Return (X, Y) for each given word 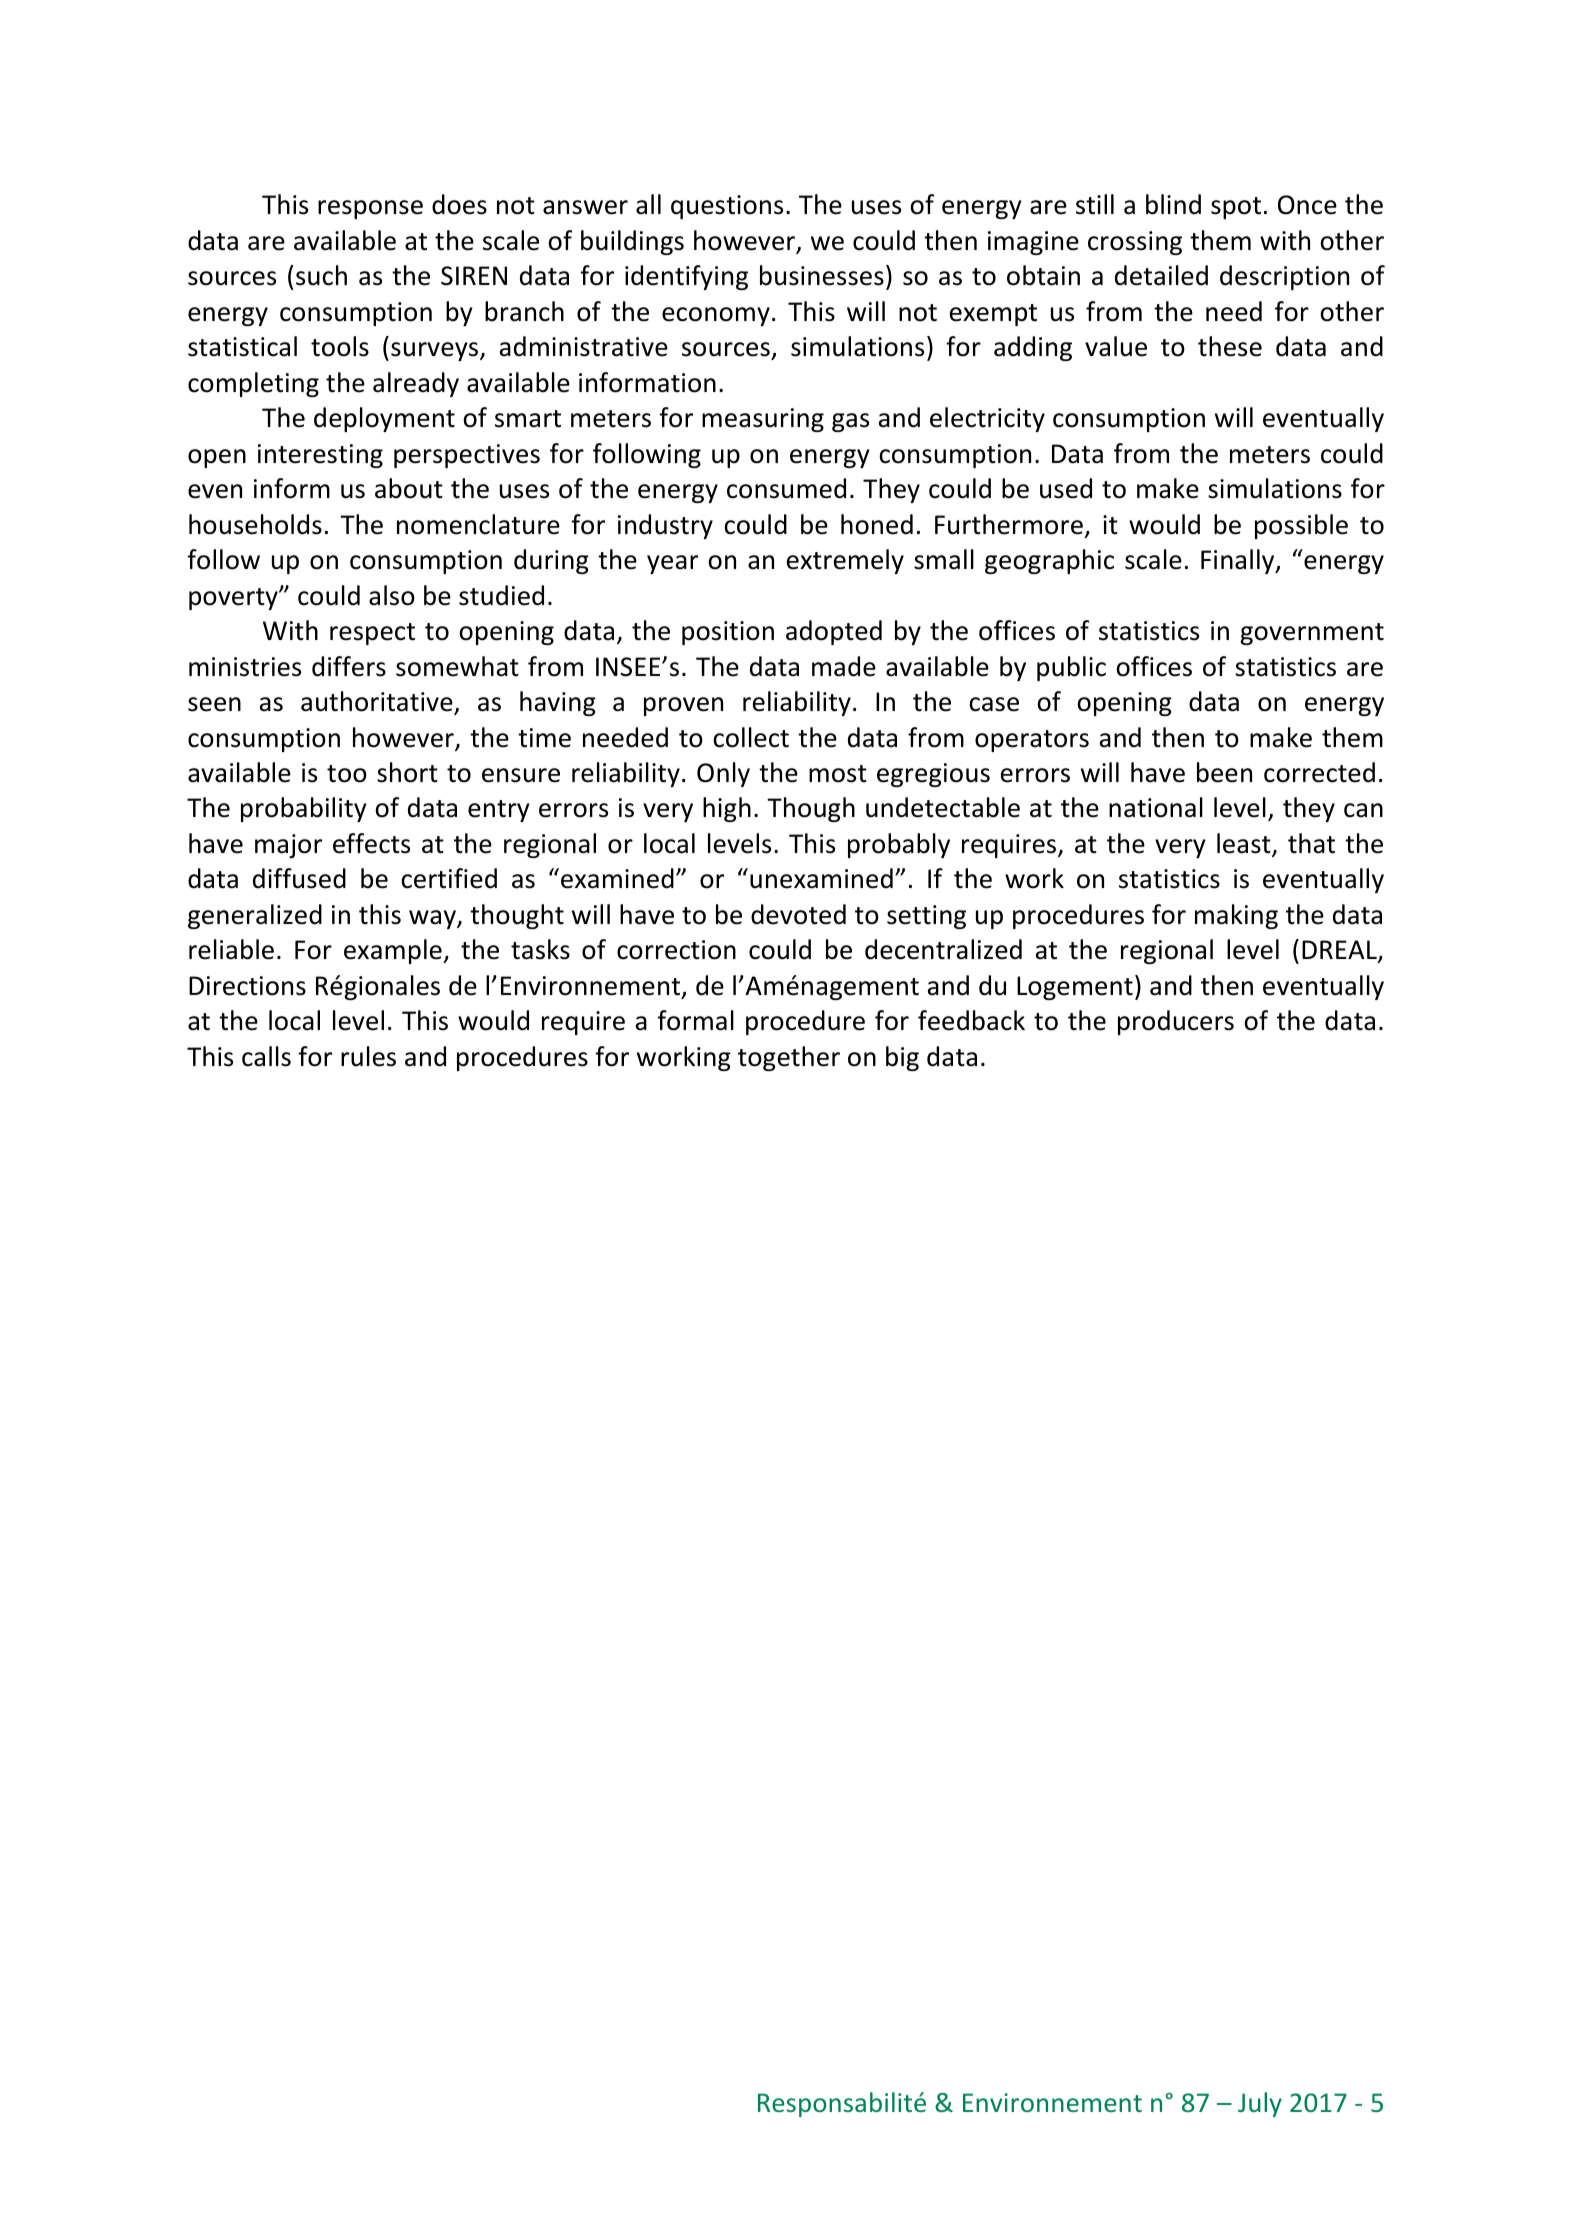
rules (368, 1056)
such (321, 275)
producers (1176, 1022)
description (1284, 277)
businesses (822, 275)
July (1260, 2104)
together (789, 1058)
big (902, 1058)
